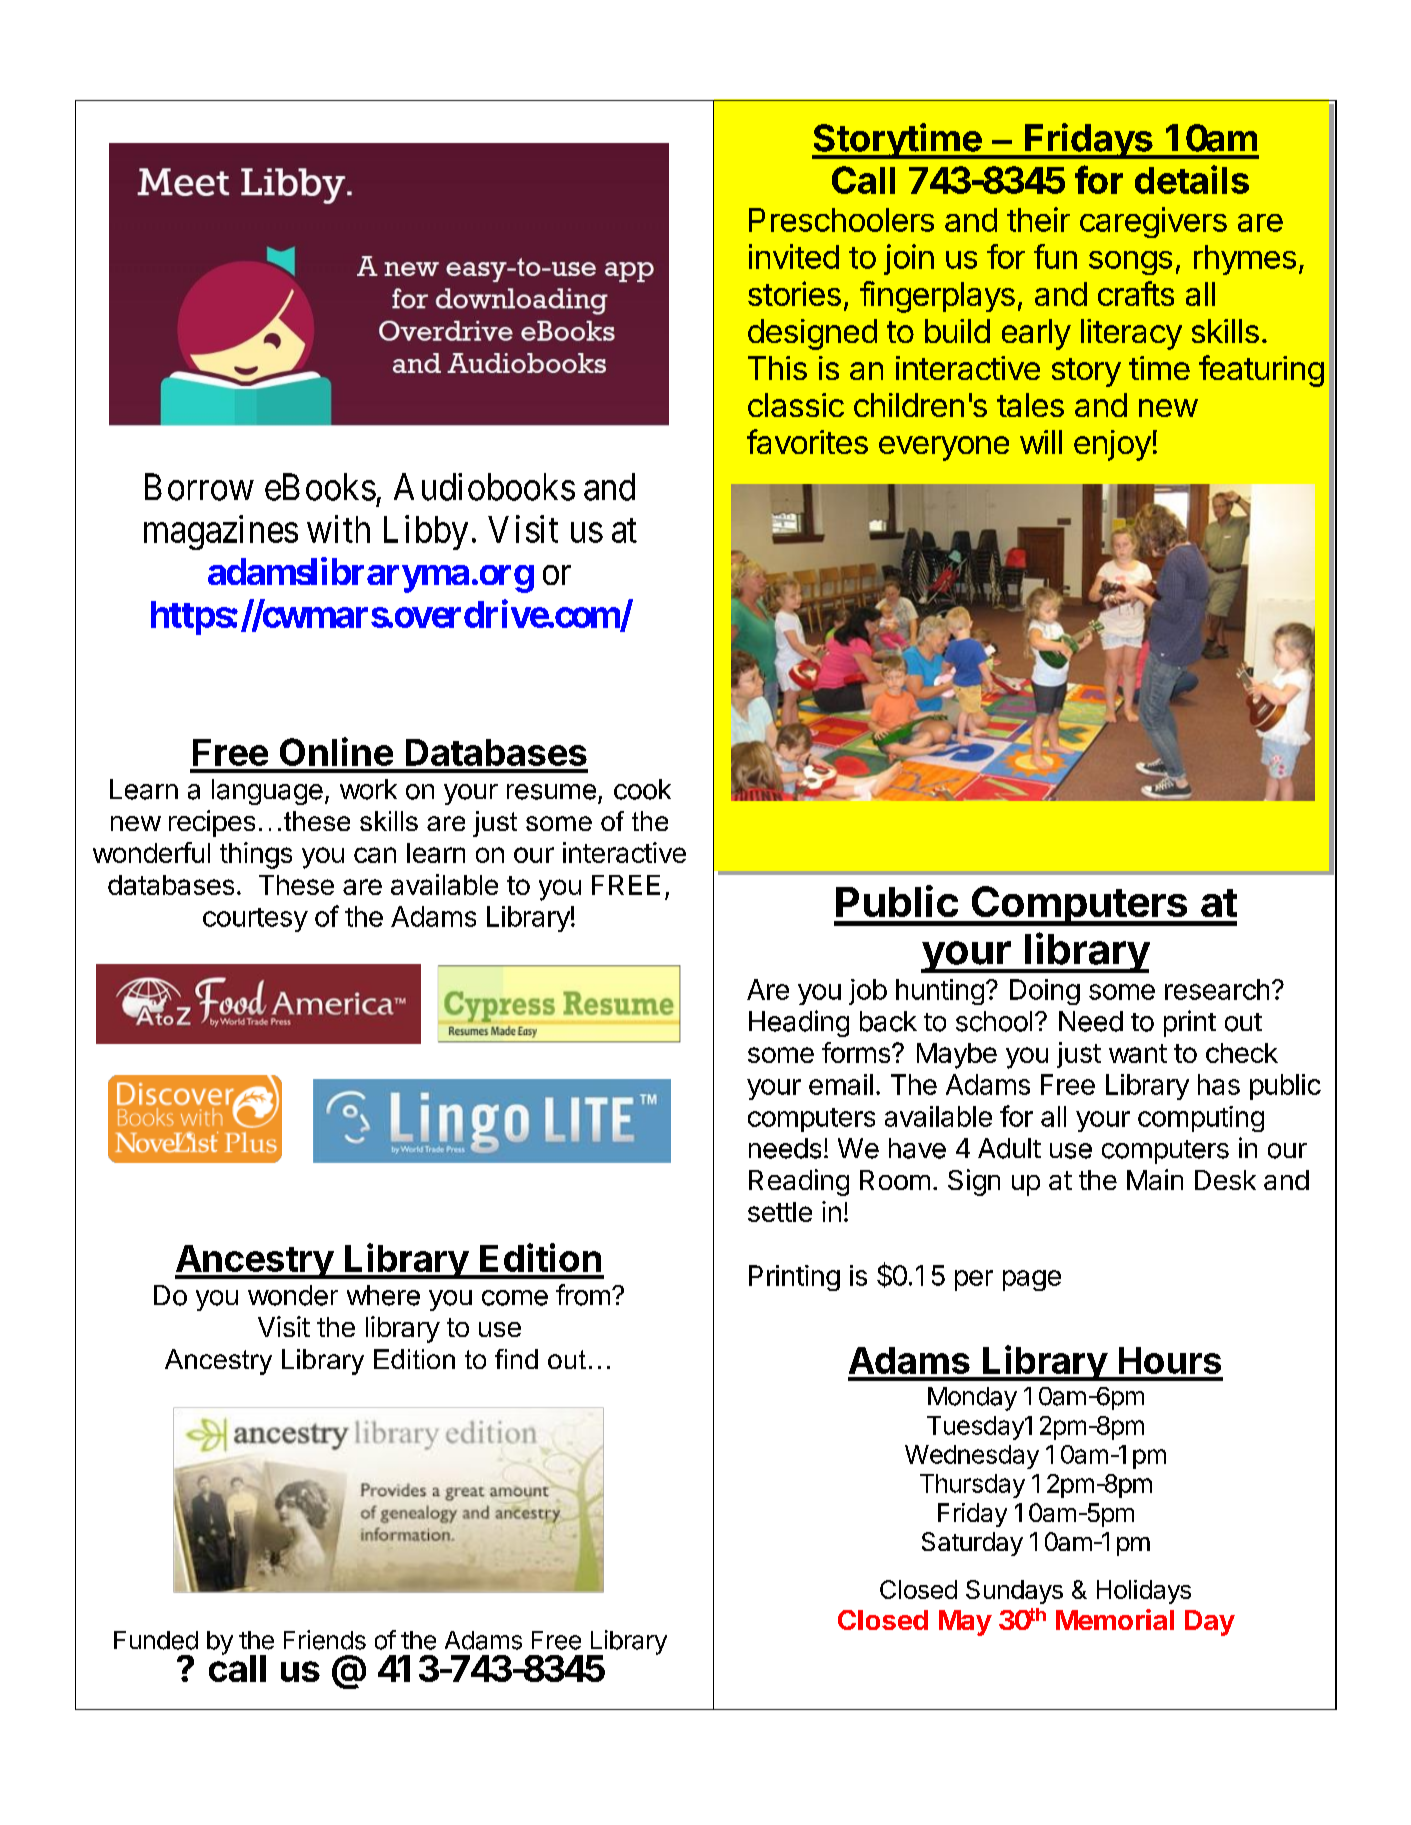  What do you see at coordinates (1153, 222) in the image?
I see `caregivers` at bounding box center [1153, 222].
